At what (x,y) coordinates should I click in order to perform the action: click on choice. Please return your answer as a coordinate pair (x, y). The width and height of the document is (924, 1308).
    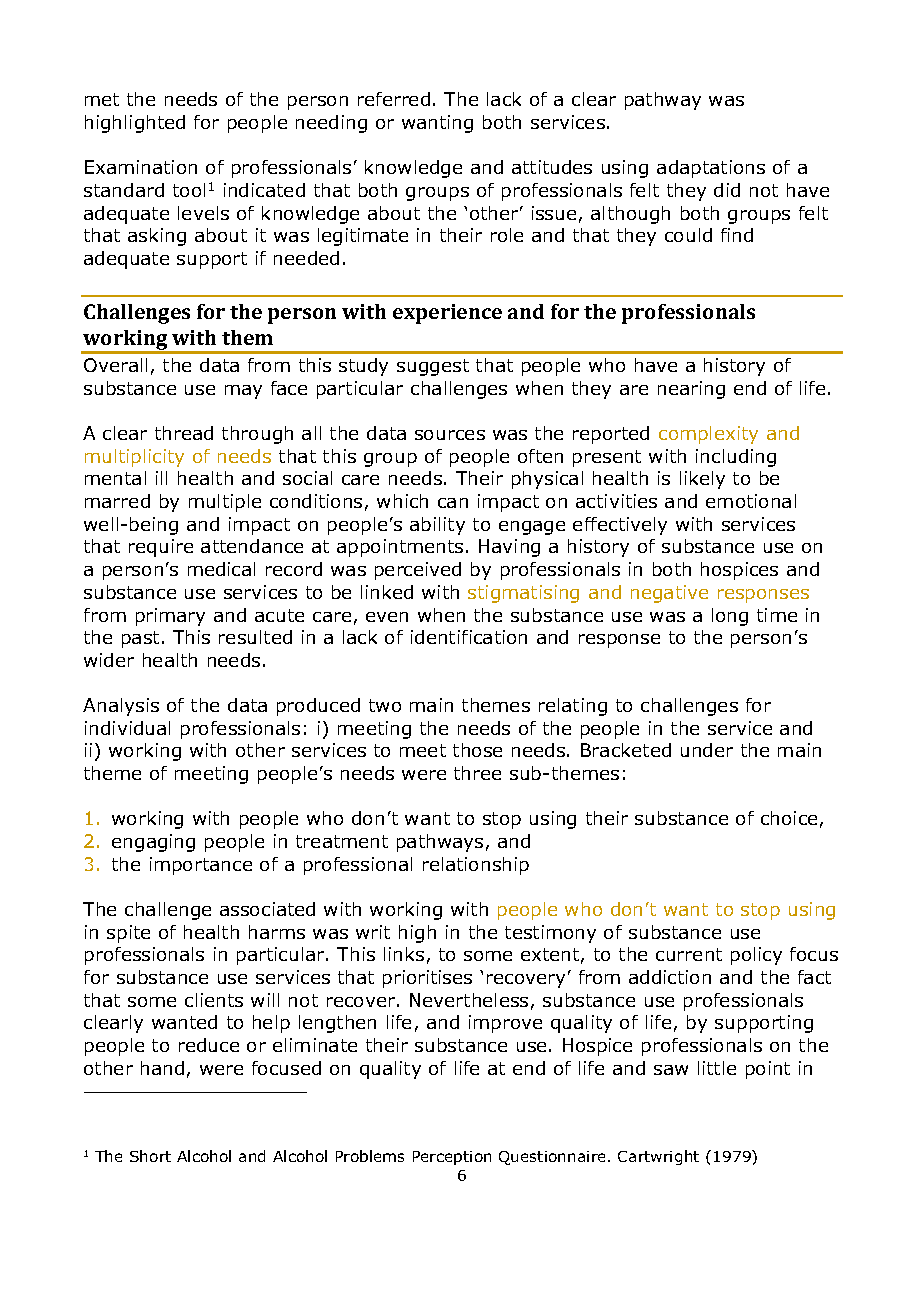
    Looking at the image, I should click on (789, 818).
